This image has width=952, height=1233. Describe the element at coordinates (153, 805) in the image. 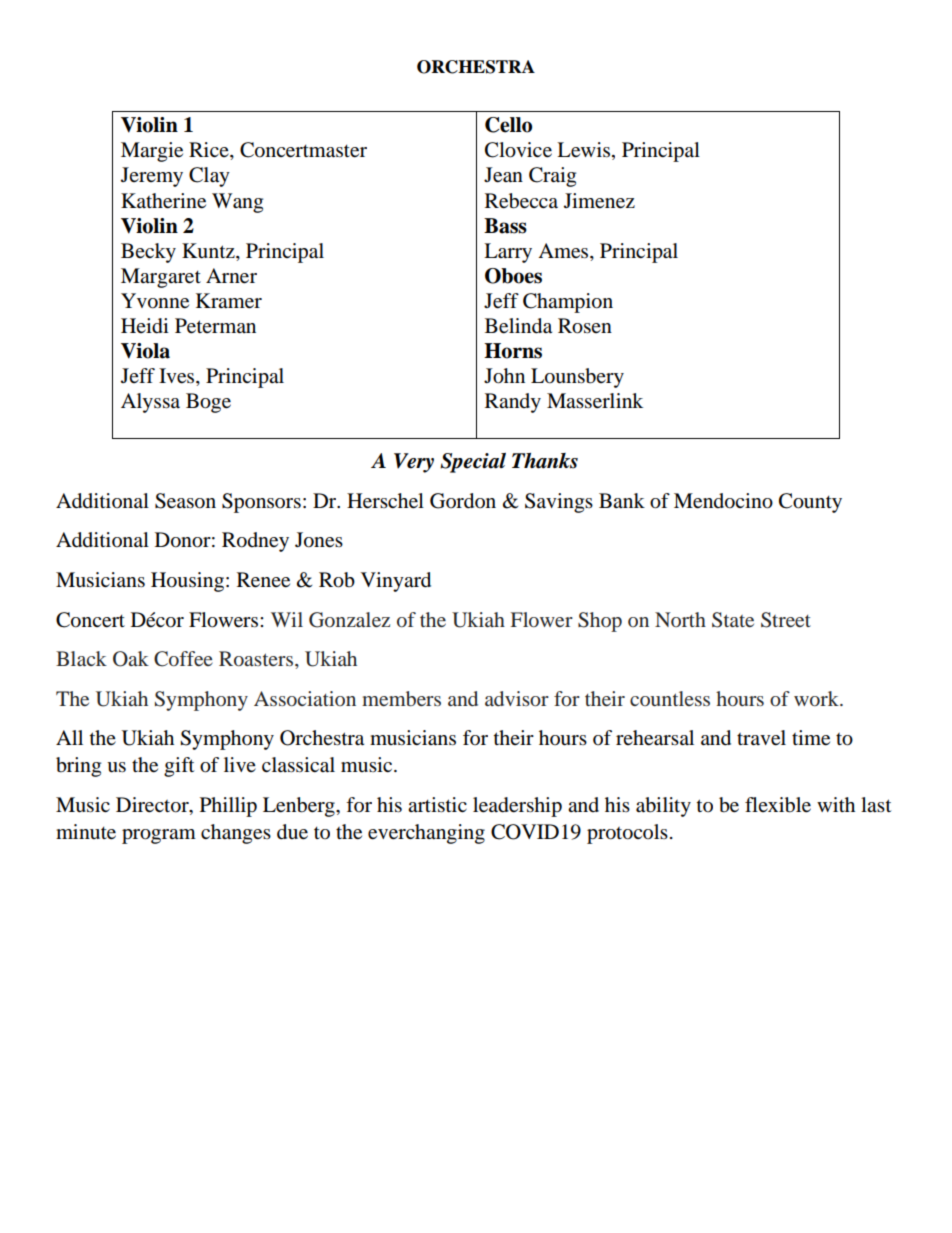

I see `Director` at that location.
